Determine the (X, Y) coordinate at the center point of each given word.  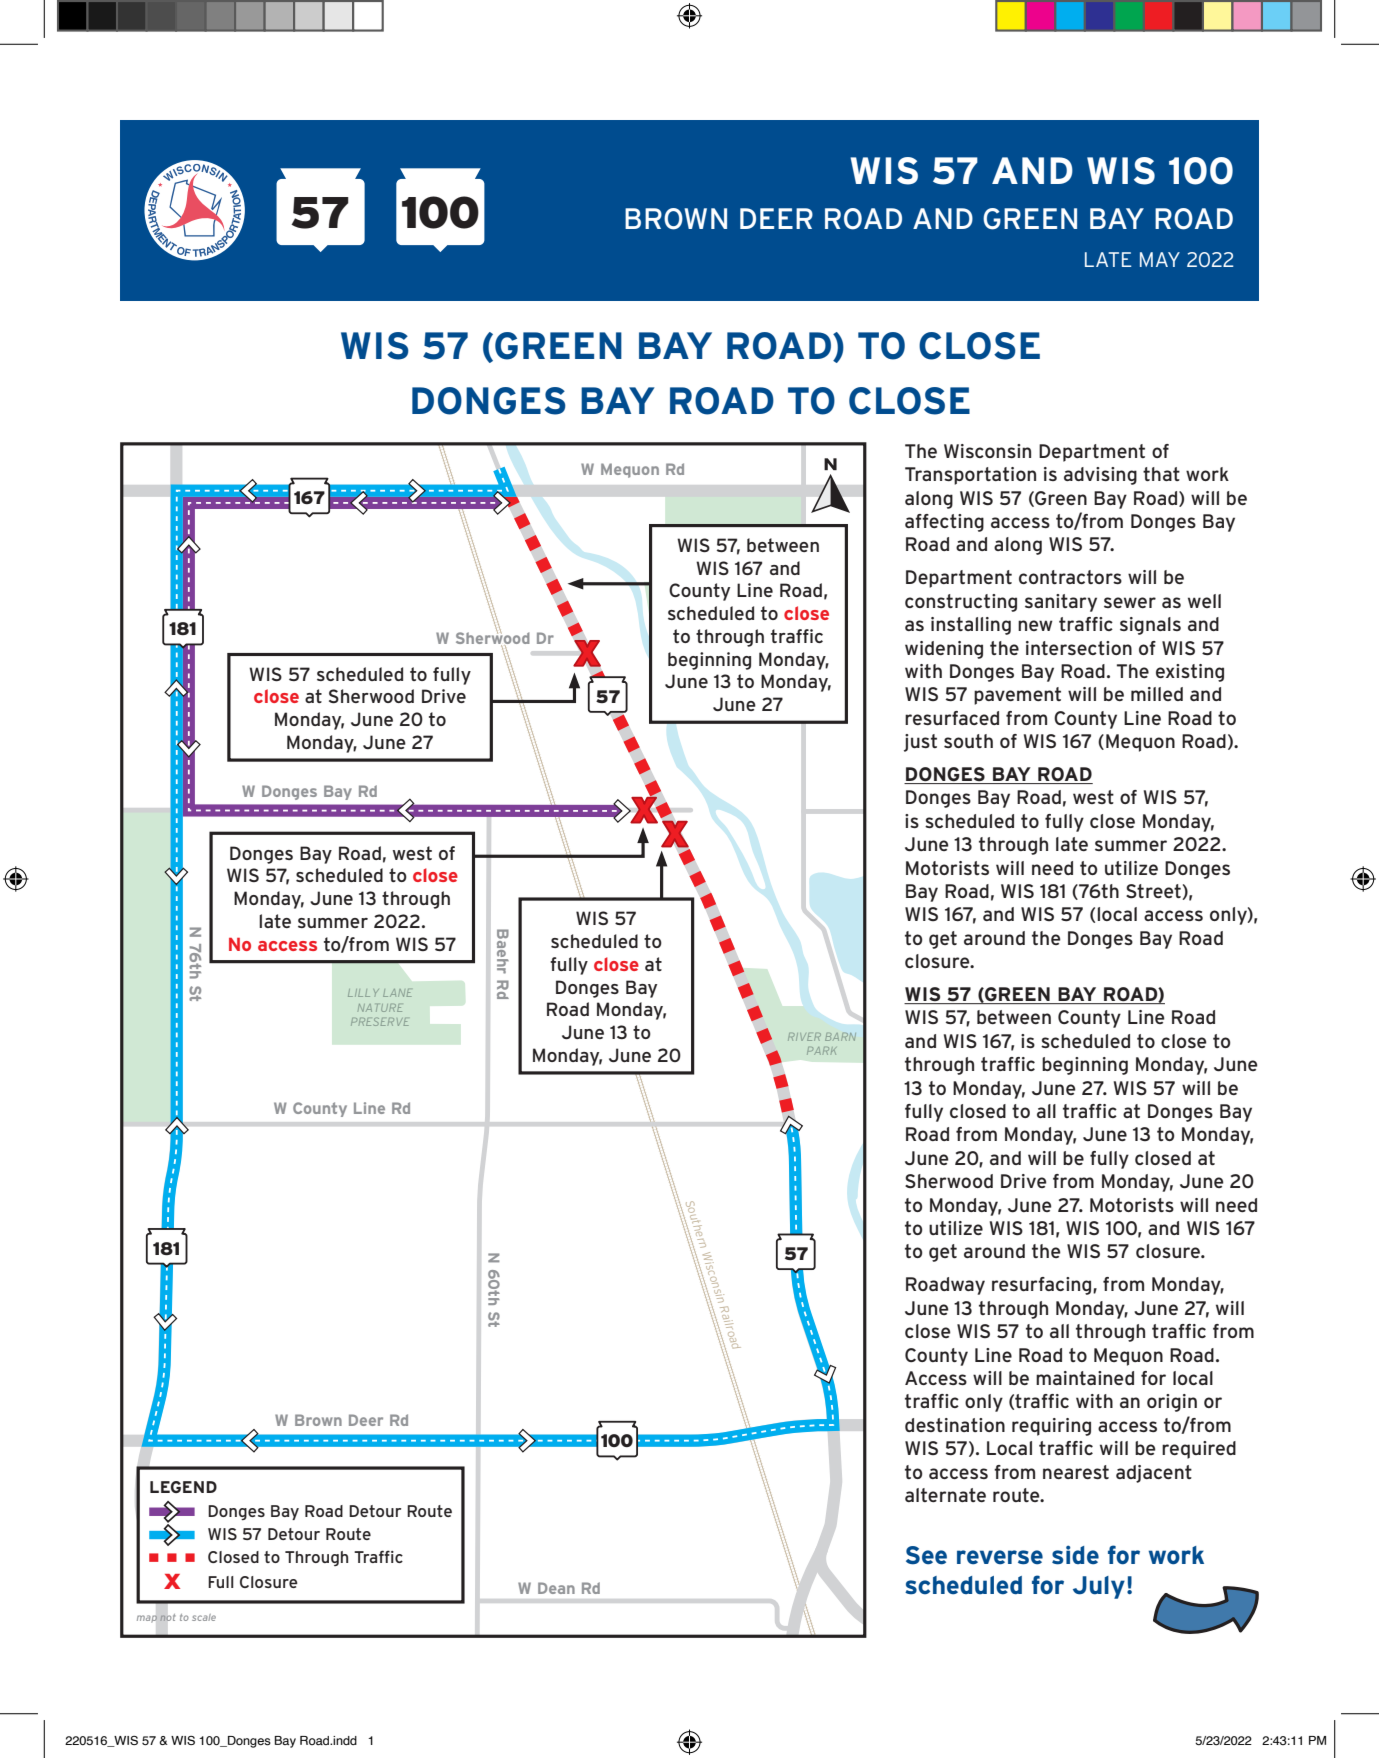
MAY (1160, 259)
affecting (944, 523)
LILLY (363, 993)
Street (1154, 892)
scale (204, 1617)
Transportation (970, 476)
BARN (840, 1037)
